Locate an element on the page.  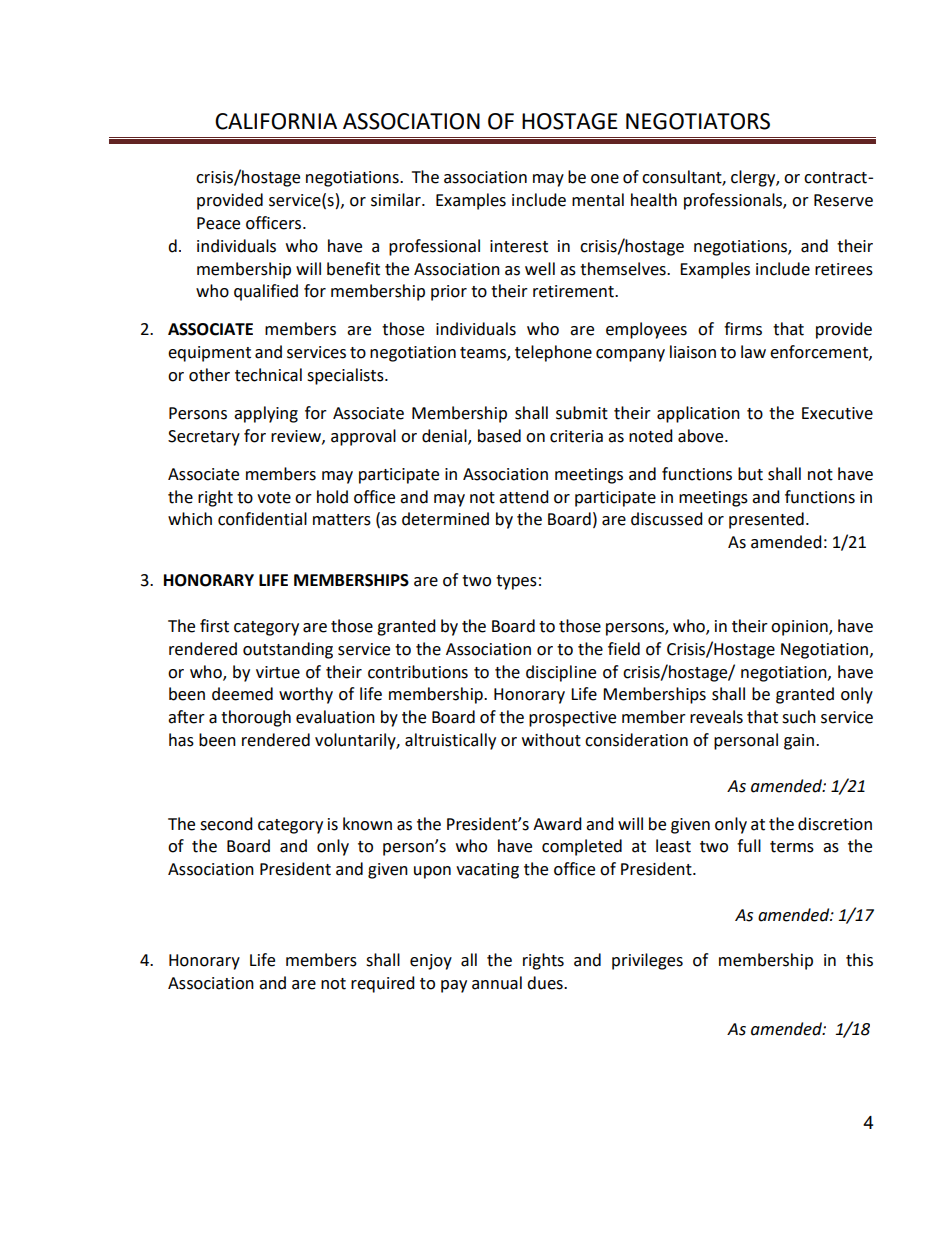
CALIFORNIA is located at coordinates (276, 121).
